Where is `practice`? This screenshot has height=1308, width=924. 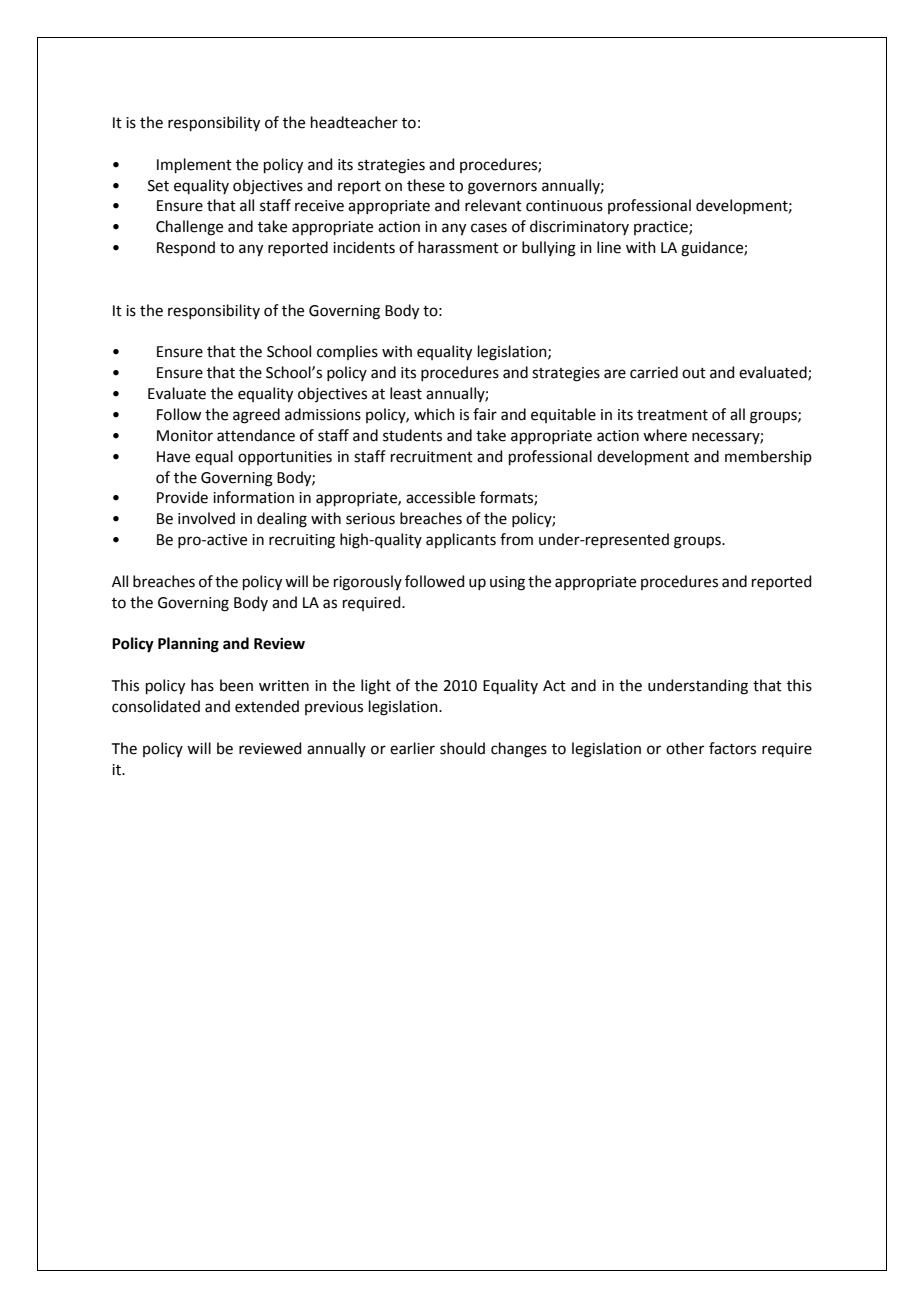
practice is located at coordinates (662, 228).
